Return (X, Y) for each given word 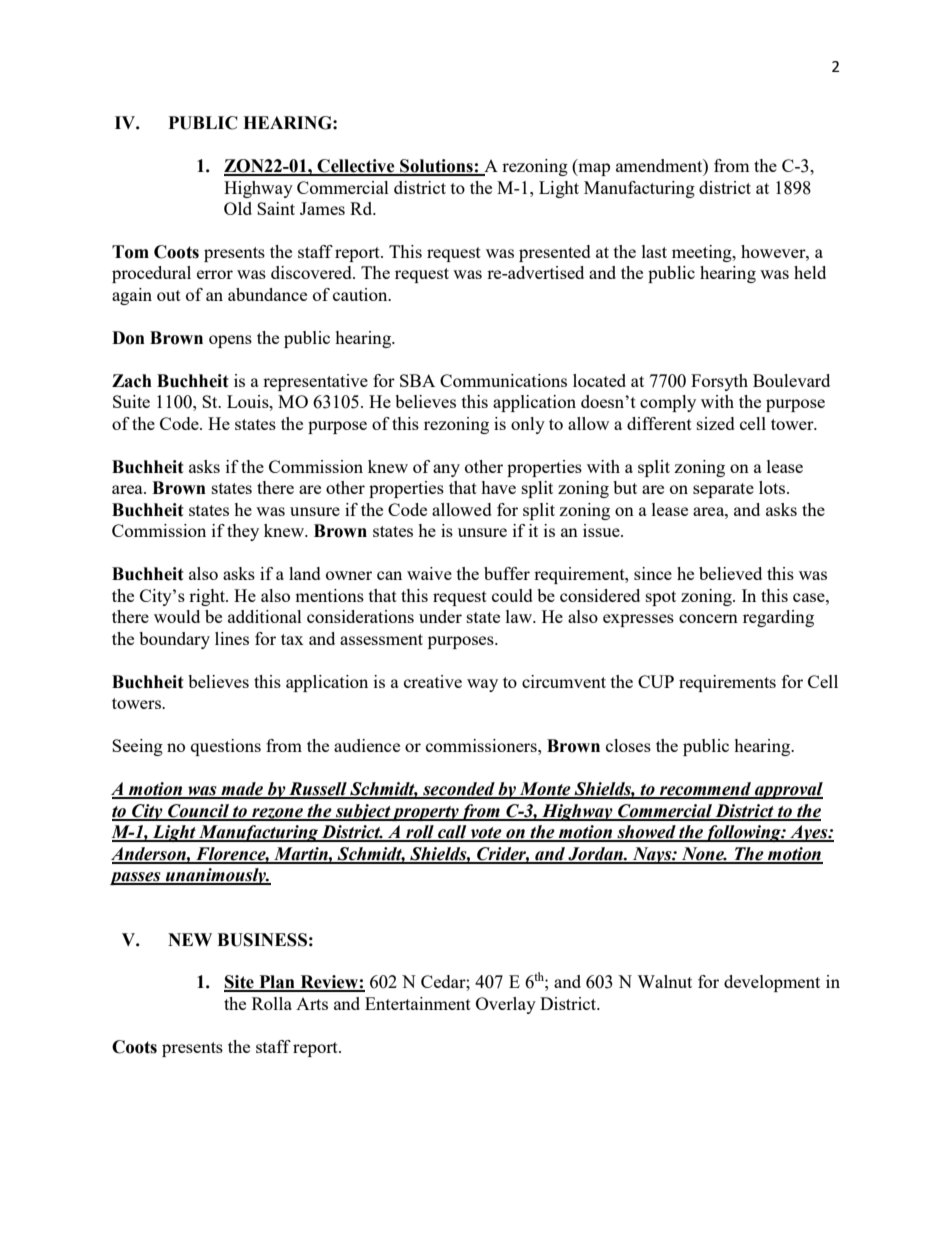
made (242, 790)
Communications (503, 380)
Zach (132, 381)
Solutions (436, 167)
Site (240, 983)
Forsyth (719, 382)
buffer (507, 573)
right (208, 597)
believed (730, 573)
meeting (703, 253)
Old (238, 208)
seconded (459, 790)
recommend (705, 790)
